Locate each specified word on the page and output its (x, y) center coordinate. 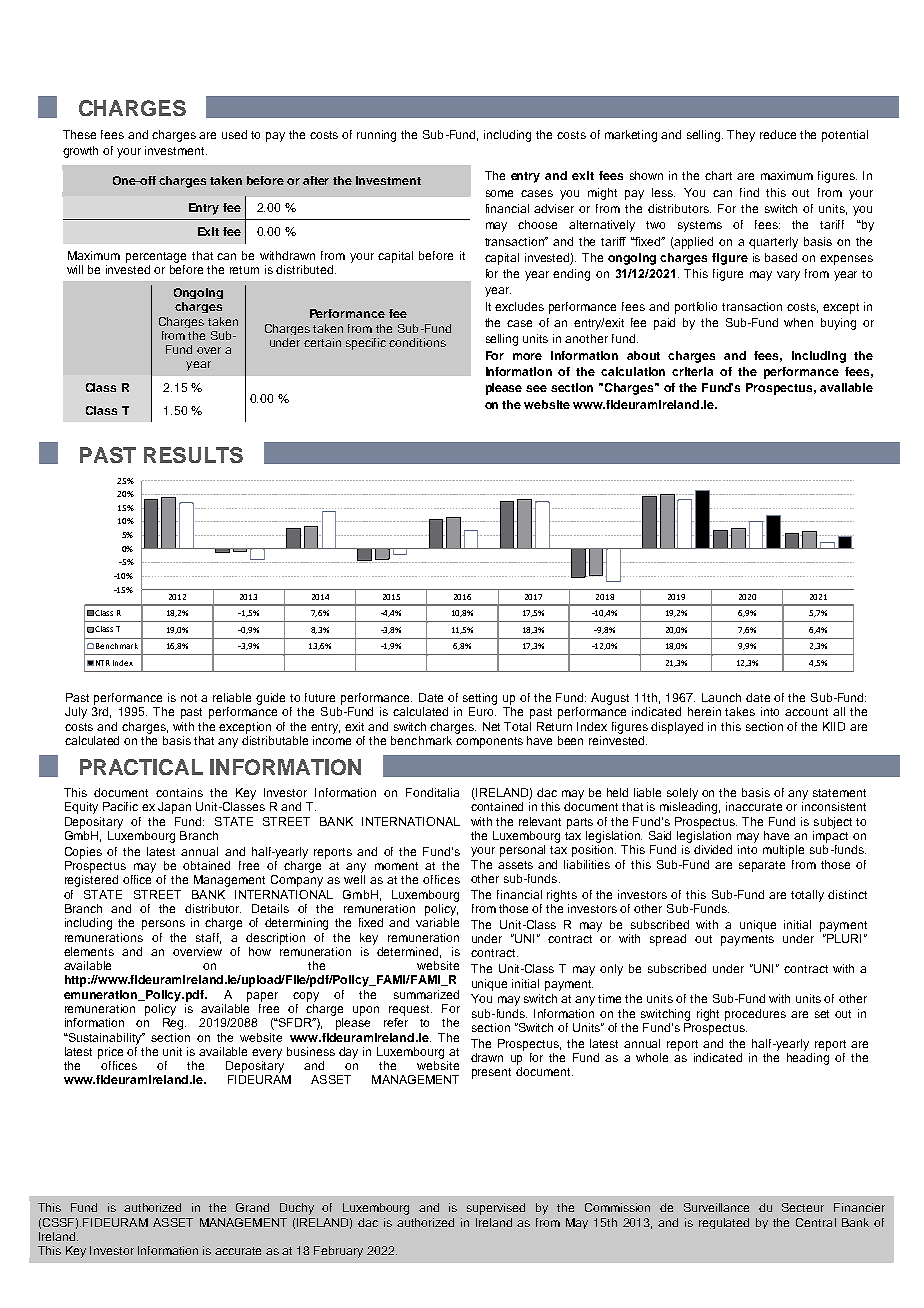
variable (437, 922)
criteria (692, 371)
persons (163, 925)
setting (480, 699)
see (536, 388)
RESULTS (193, 455)
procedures (755, 1015)
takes (740, 711)
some (499, 193)
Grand (252, 1207)
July (76, 713)
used (234, 134)
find (749, 192)
